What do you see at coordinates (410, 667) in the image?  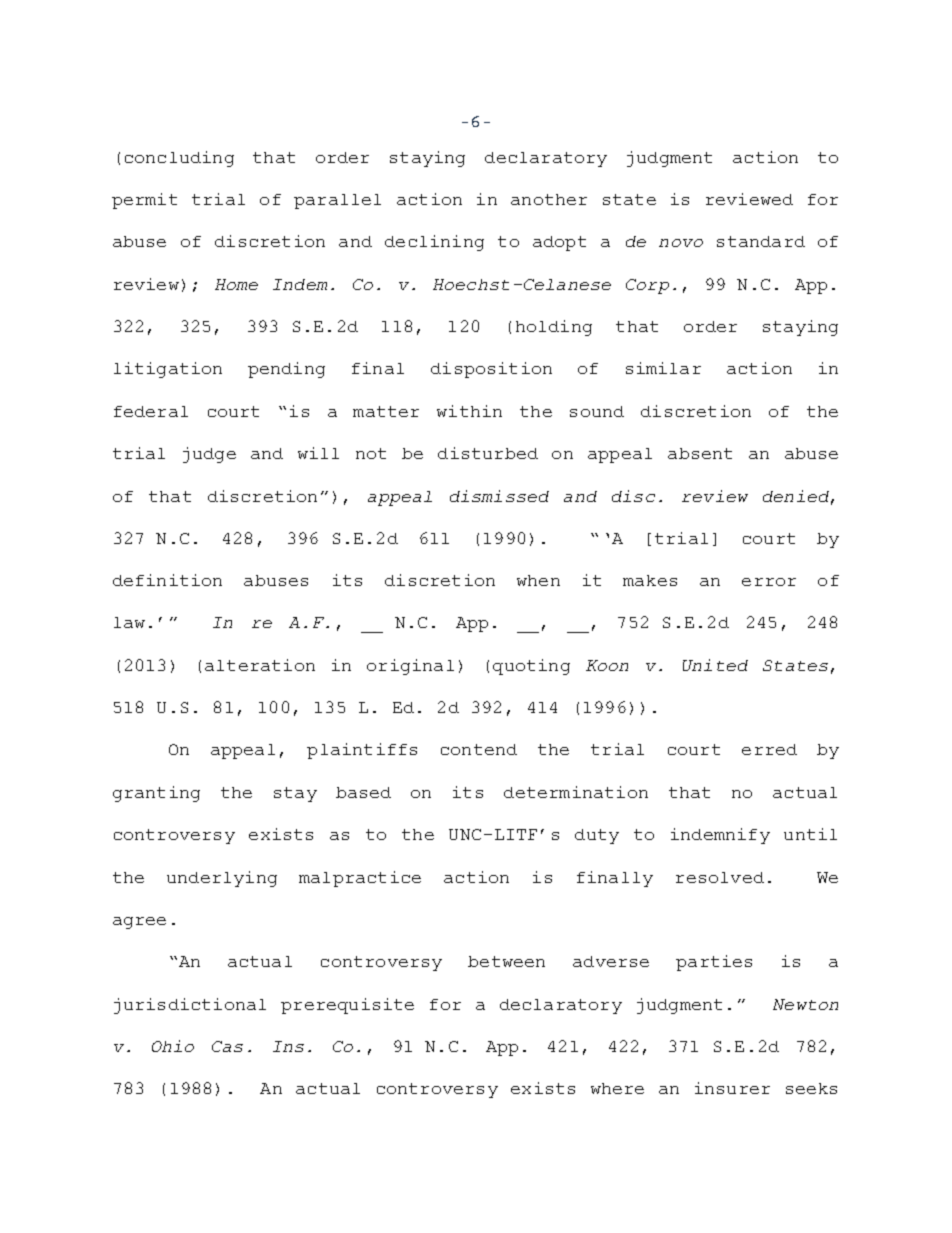 I see `original` at bounding box center [410, 667].
